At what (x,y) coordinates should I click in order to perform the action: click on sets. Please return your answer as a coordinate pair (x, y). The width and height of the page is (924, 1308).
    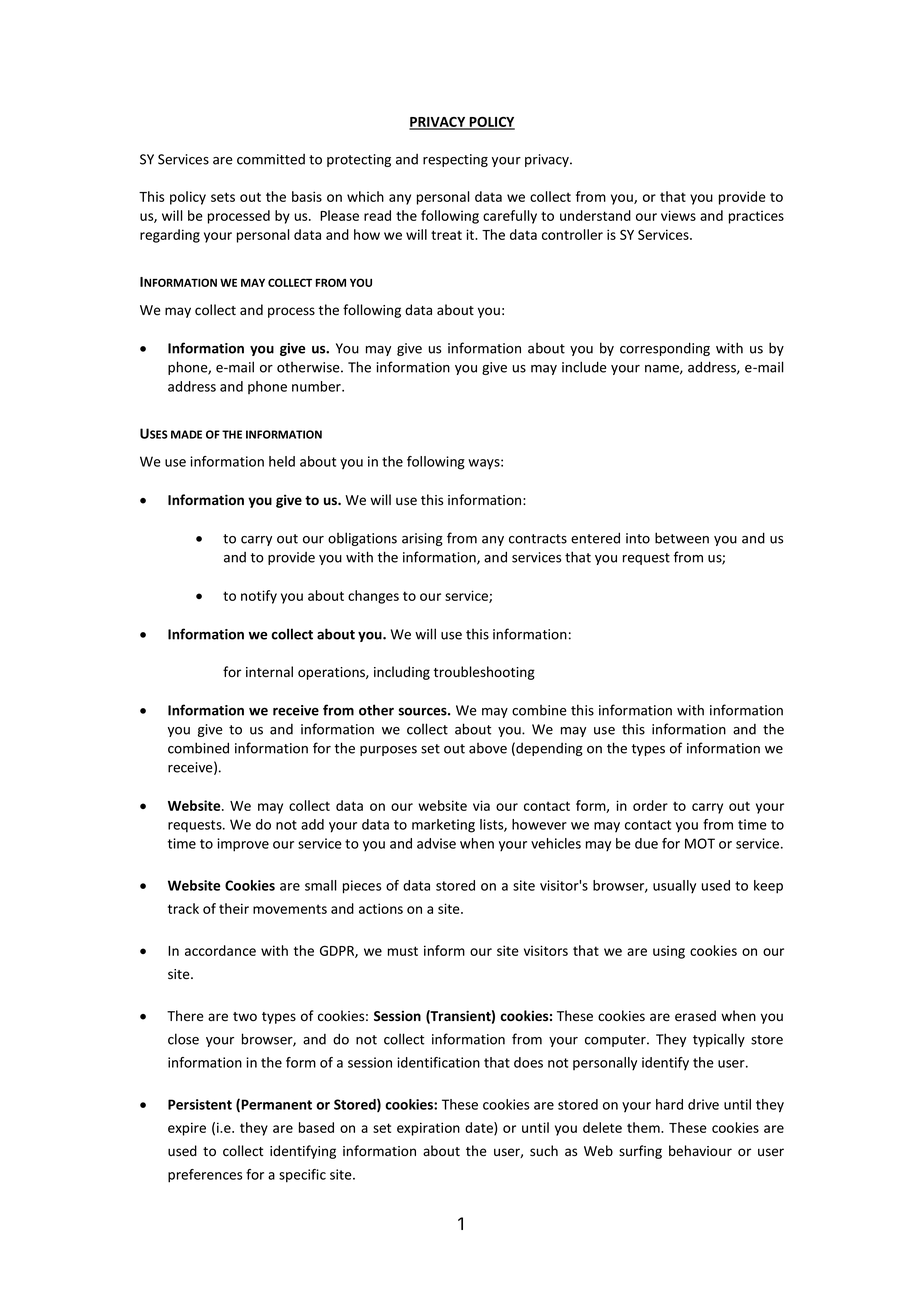
    Looking at the image, I should click on (223, 197).
